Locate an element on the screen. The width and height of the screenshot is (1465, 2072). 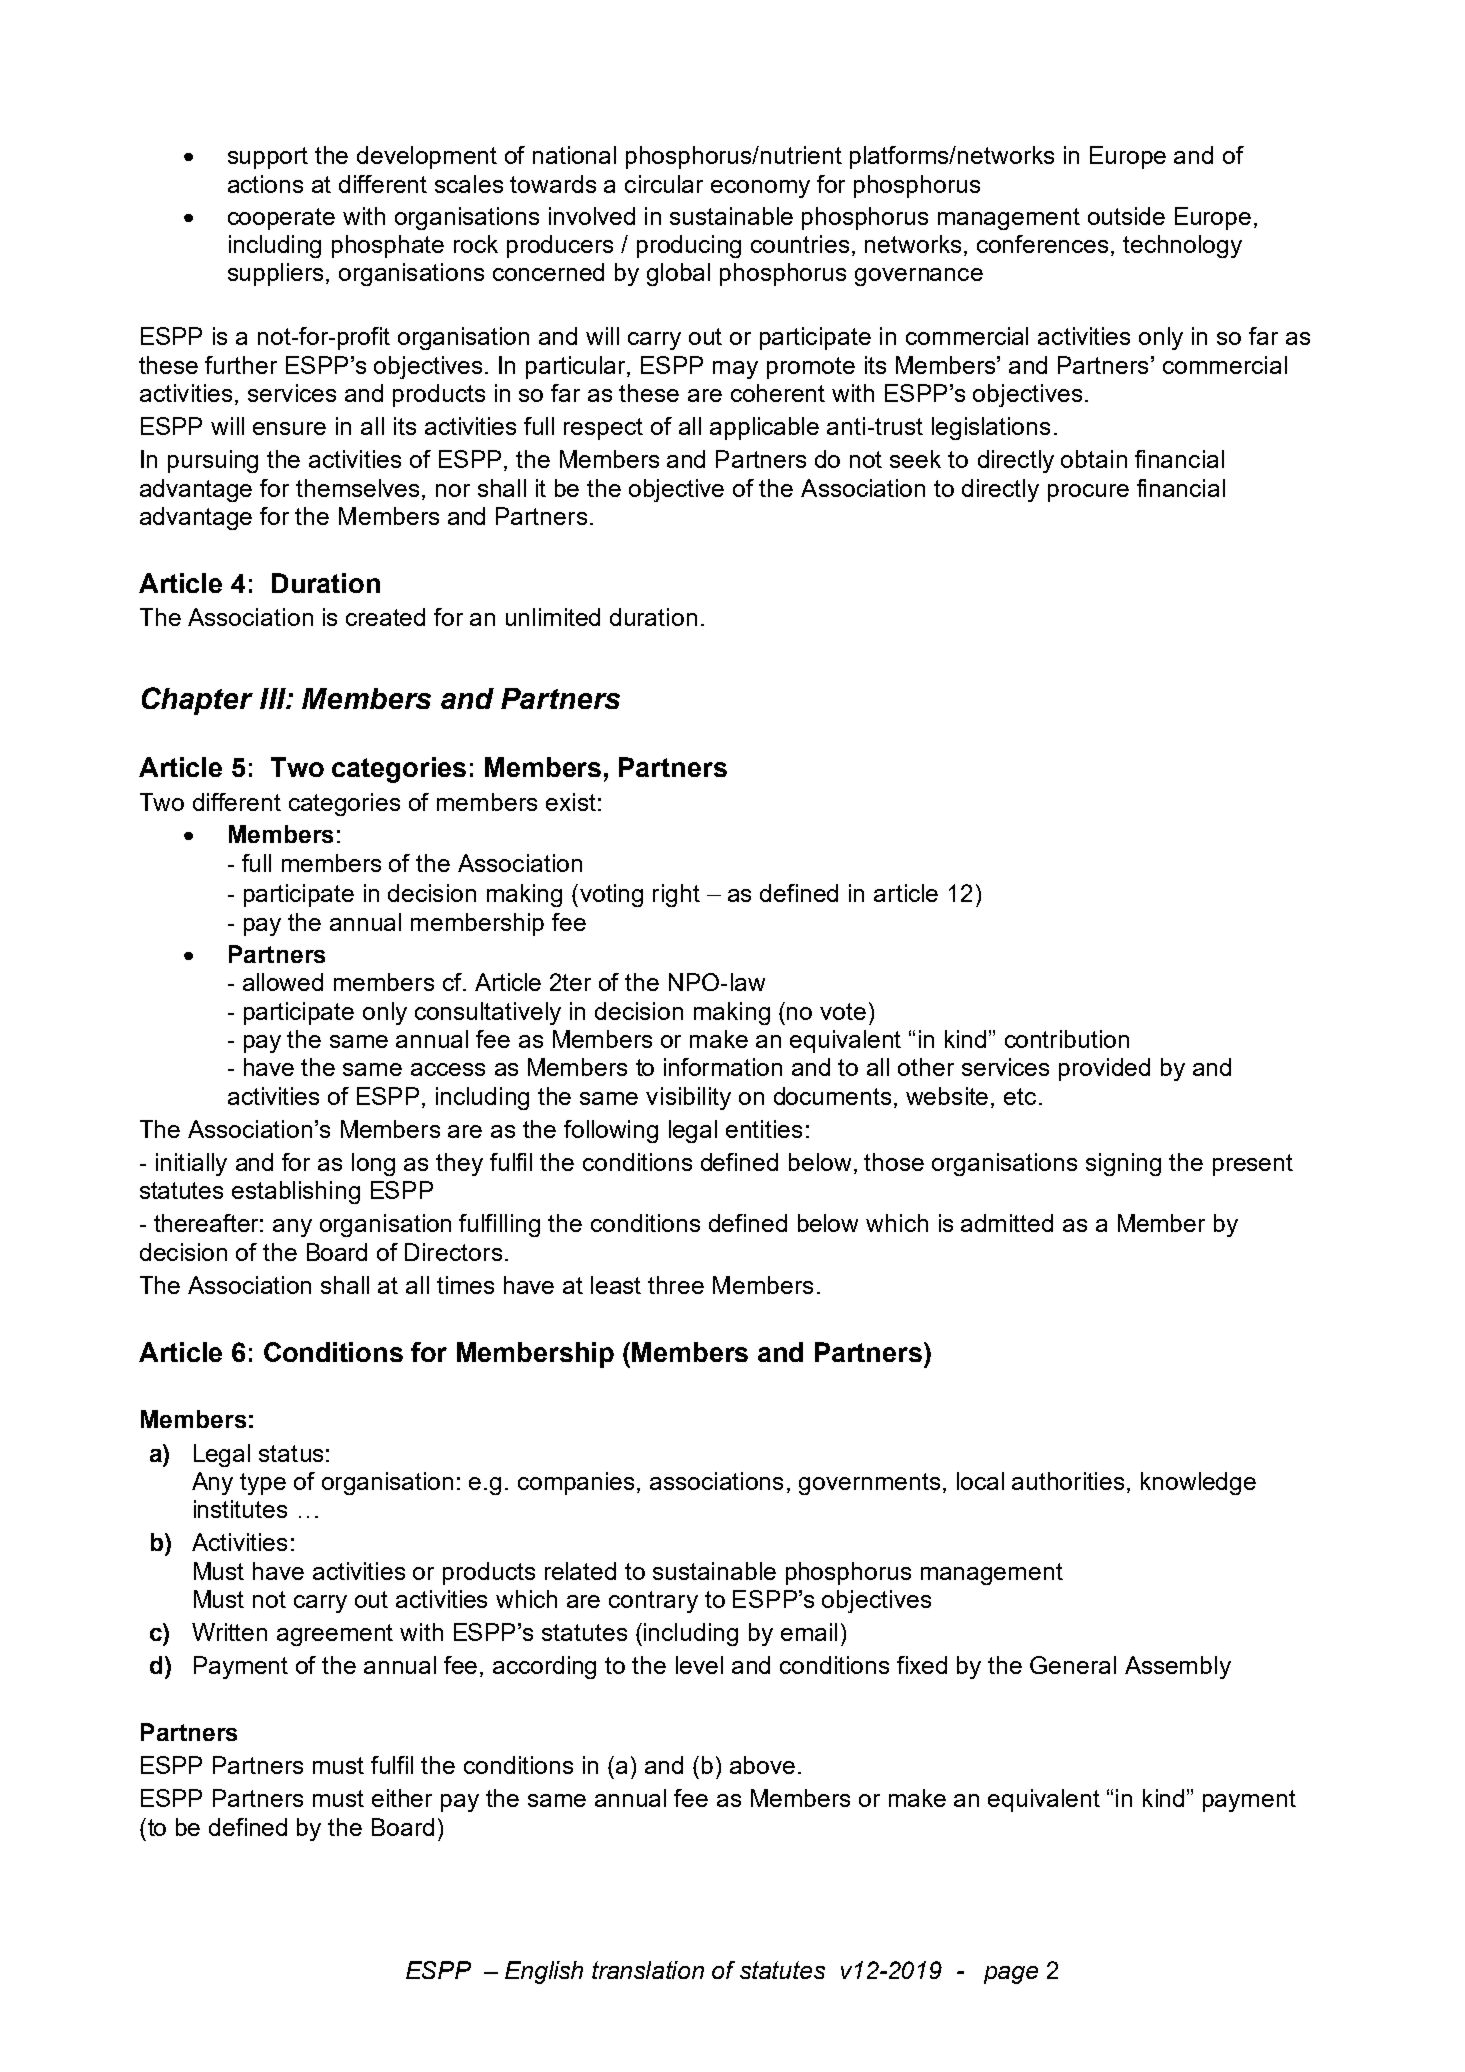
provided is located at coordinates (1104, 1069).
